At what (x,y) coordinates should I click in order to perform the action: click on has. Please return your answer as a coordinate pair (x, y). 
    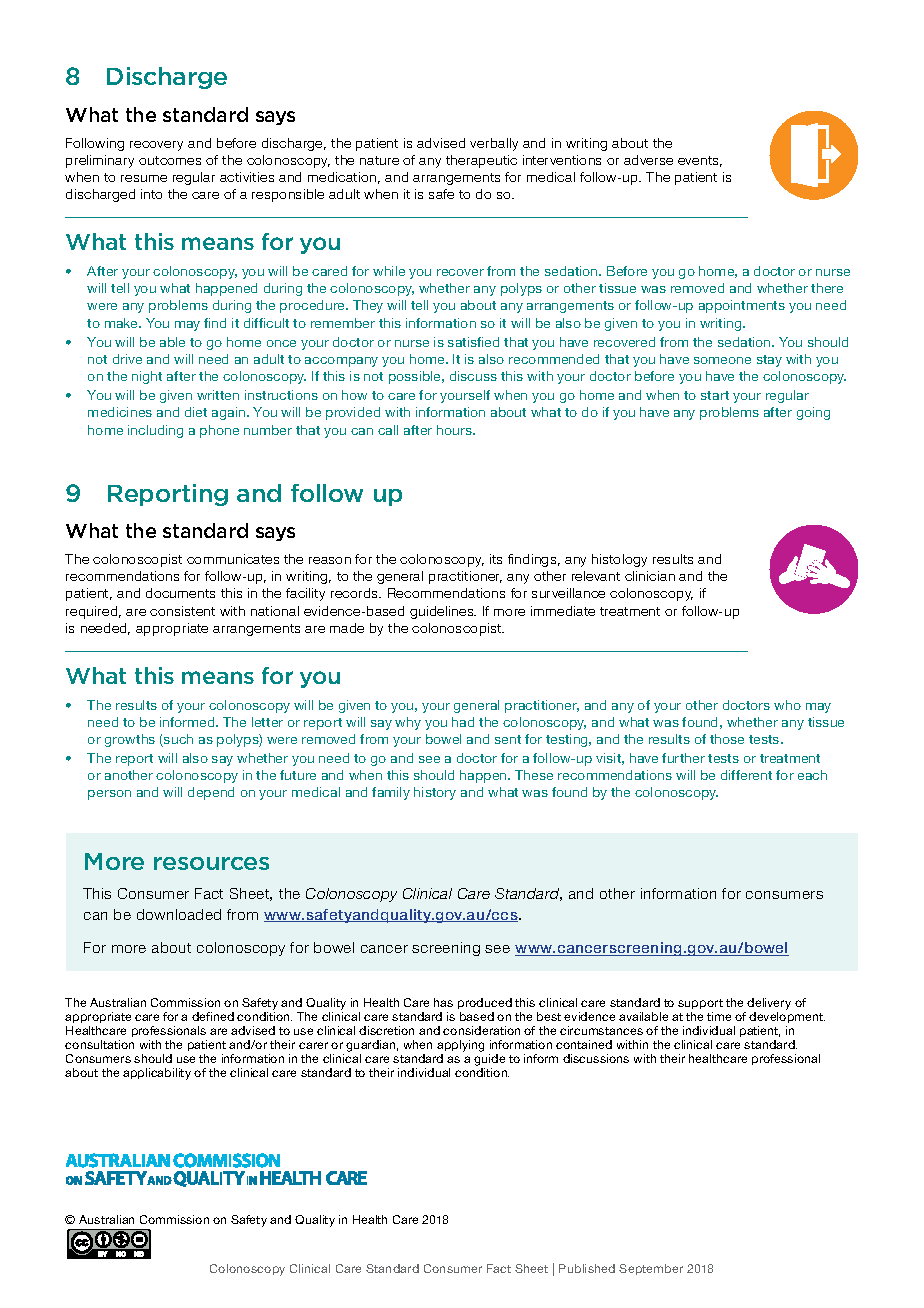
    Looking at the image, I should click on (443, 1002).
